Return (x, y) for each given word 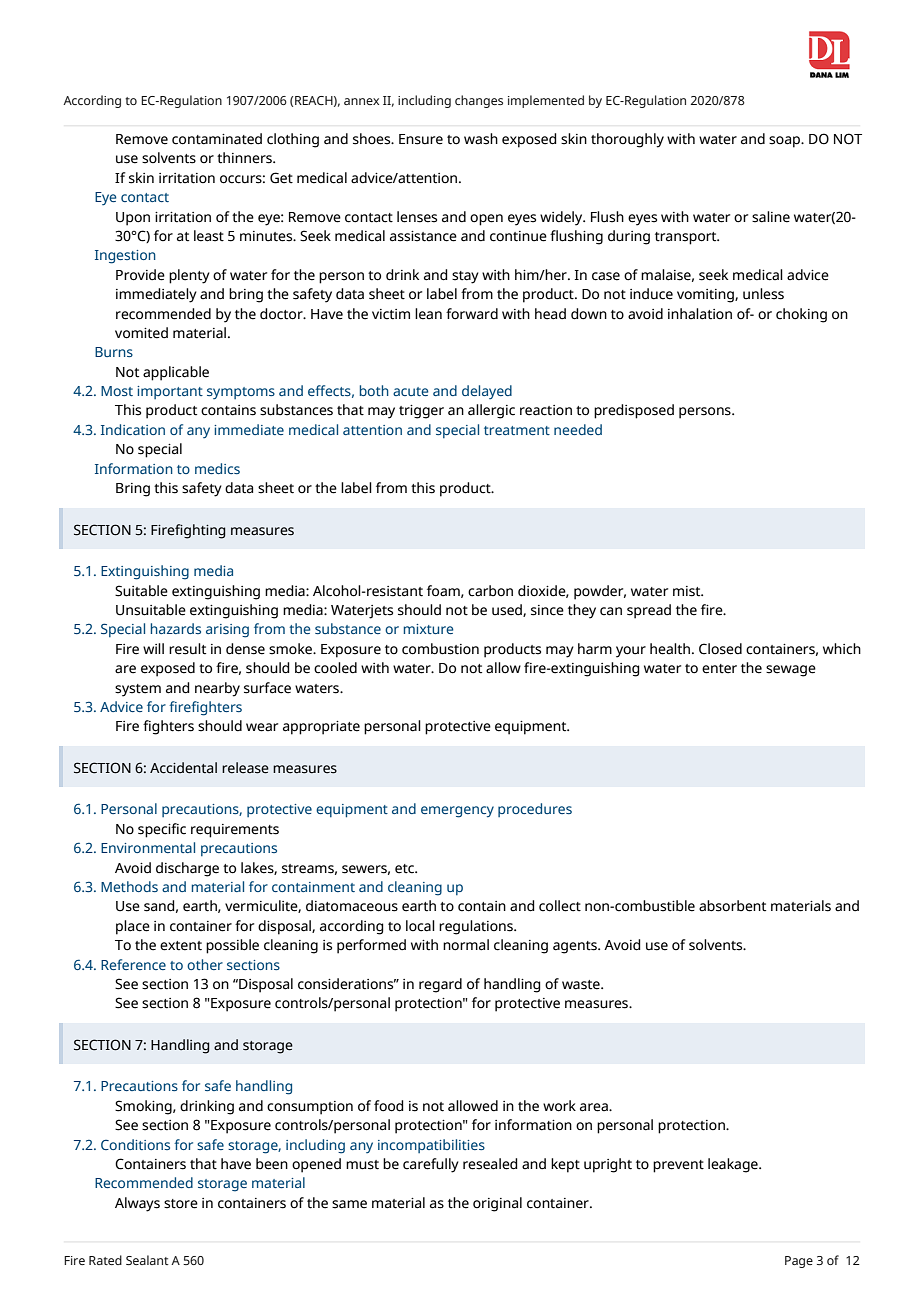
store (181, 1204)
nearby (217, 689)
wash (481, 139)
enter (719, 669)
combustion (440, 649)
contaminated (217, 139)
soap (786, 142)
